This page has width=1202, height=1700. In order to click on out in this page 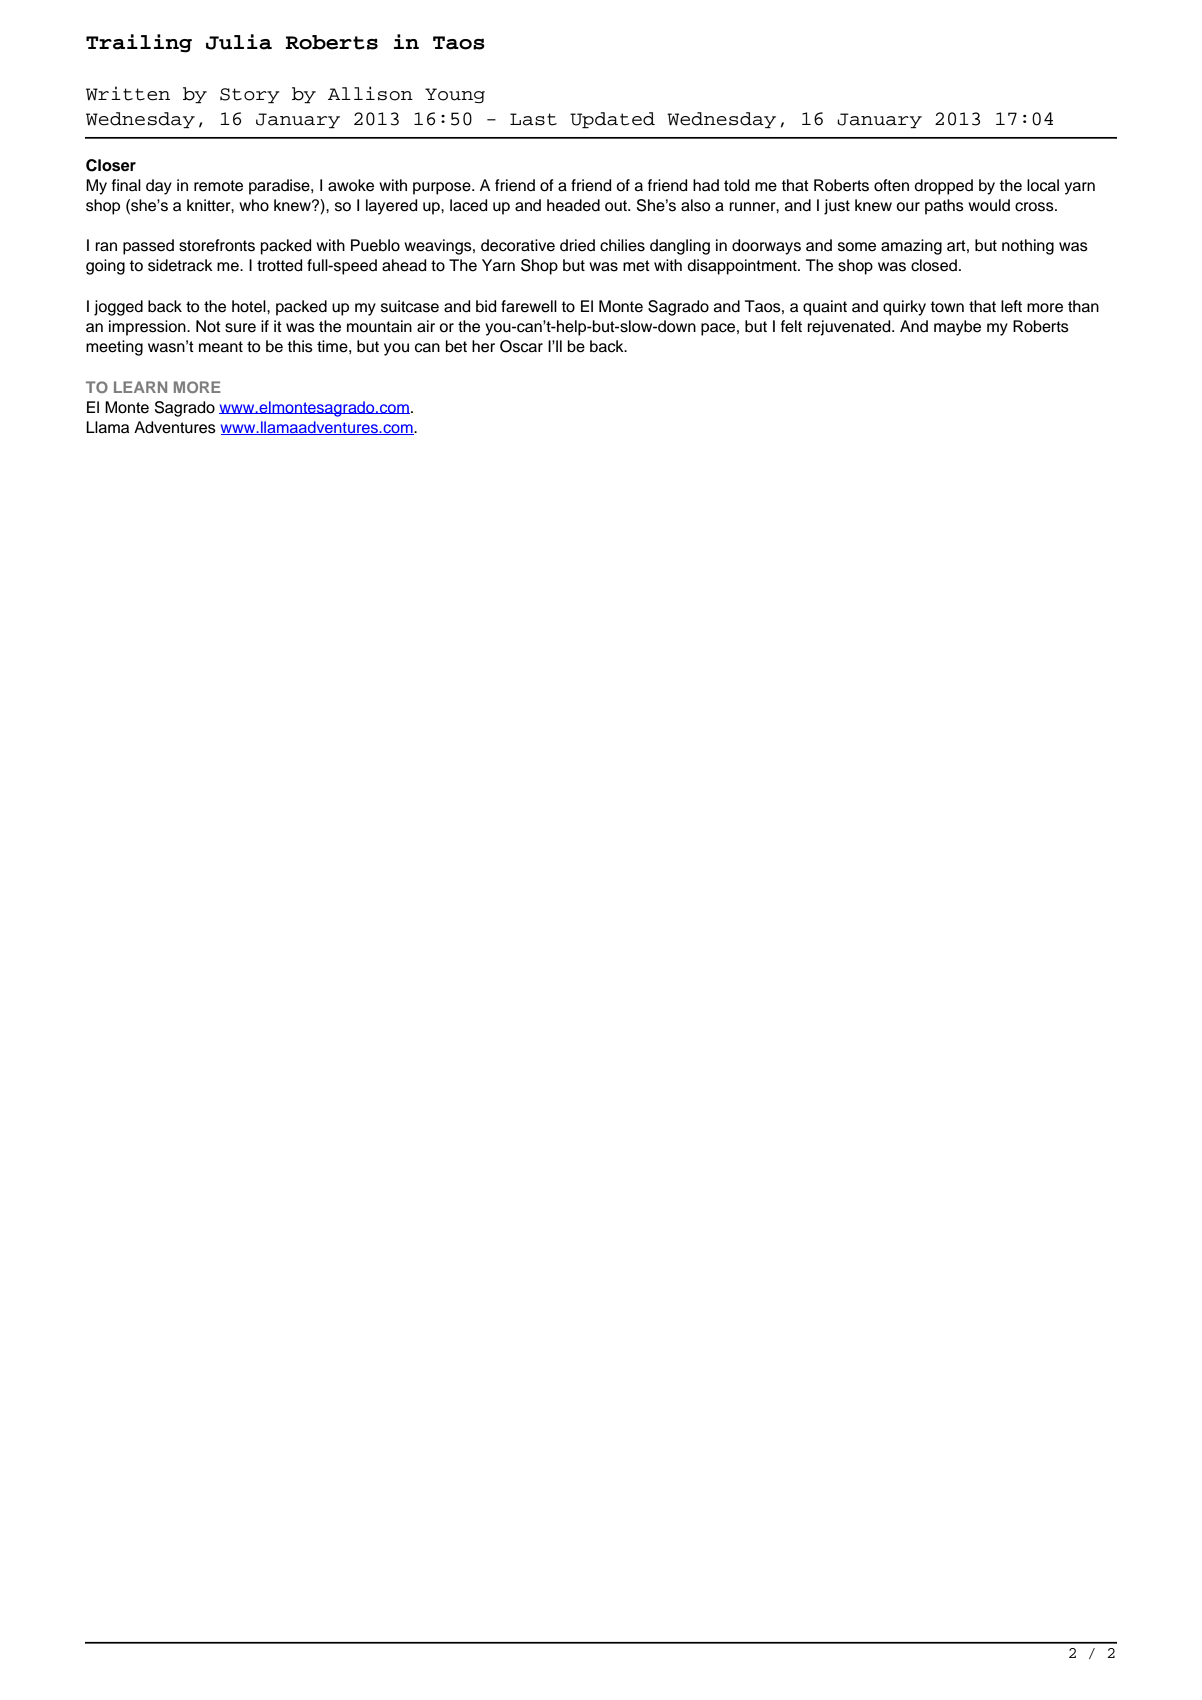, I will do `click(617, 206)`.
